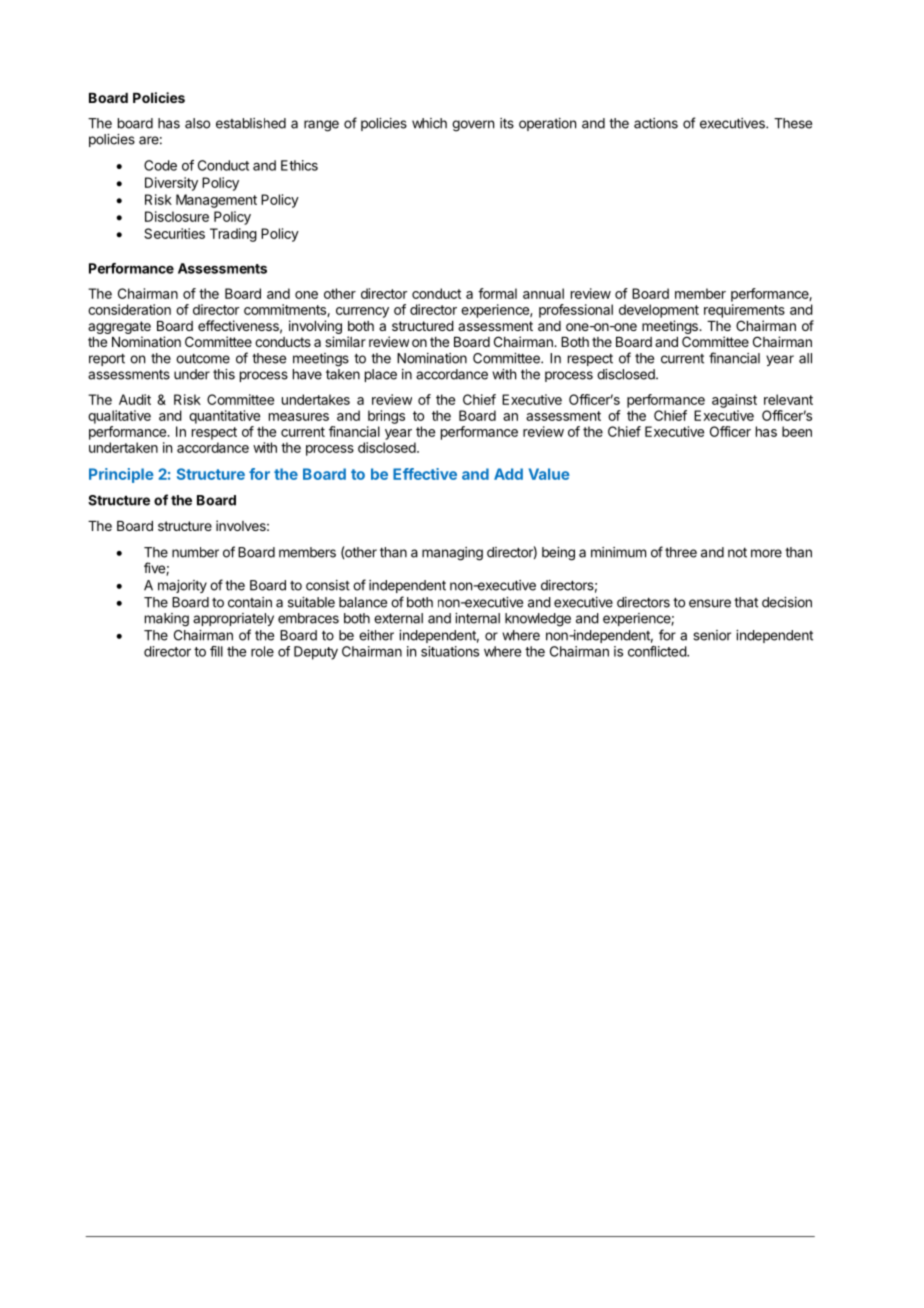 Image resolution: width=924 pixels, height=1308 pixels. I want to click on govern, so click(473, 126).
